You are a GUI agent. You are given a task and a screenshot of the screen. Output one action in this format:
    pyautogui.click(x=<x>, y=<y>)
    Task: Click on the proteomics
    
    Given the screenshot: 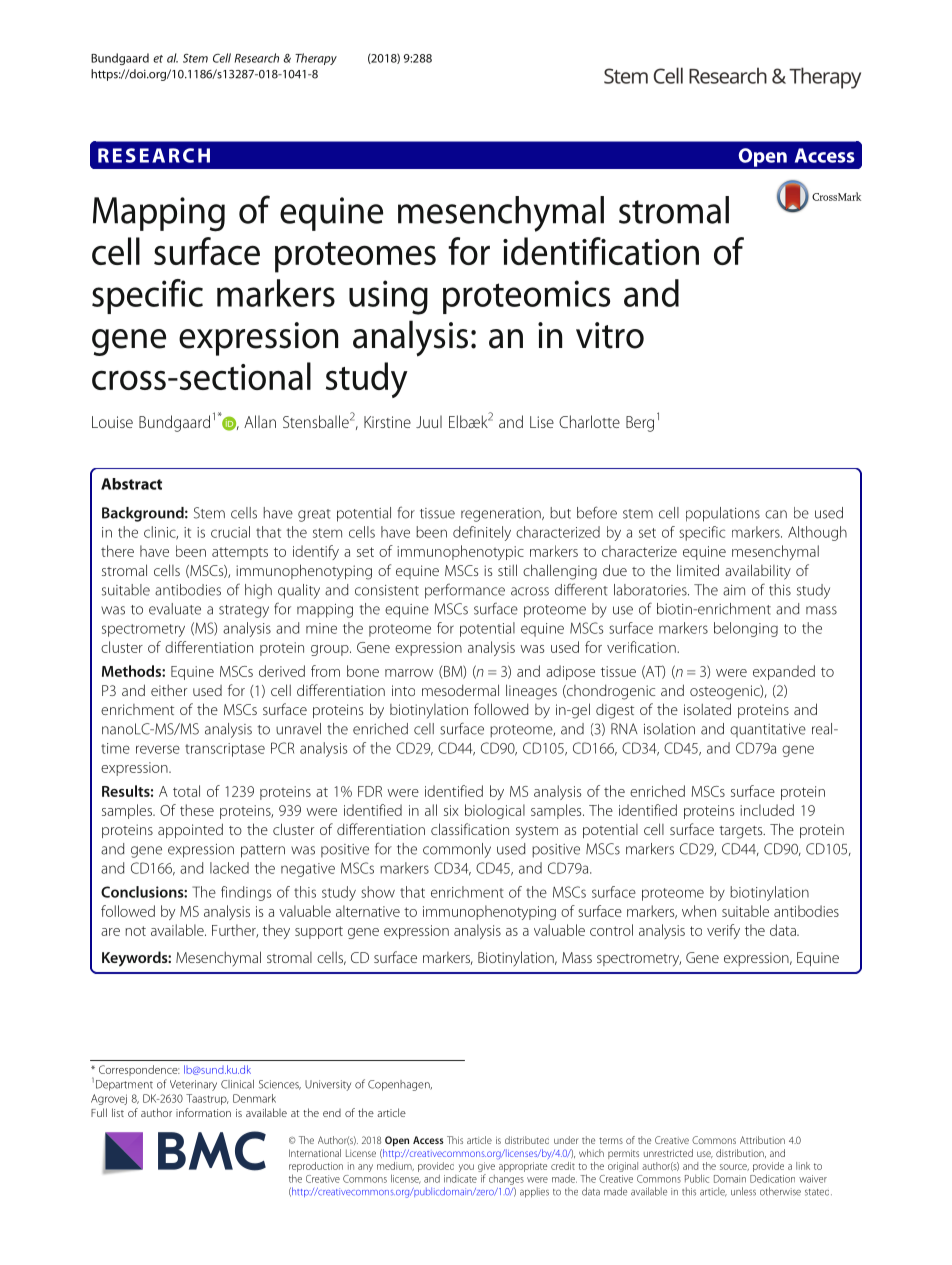 What is the action you would take?
    pyautogui.click(x=526, y=297)
